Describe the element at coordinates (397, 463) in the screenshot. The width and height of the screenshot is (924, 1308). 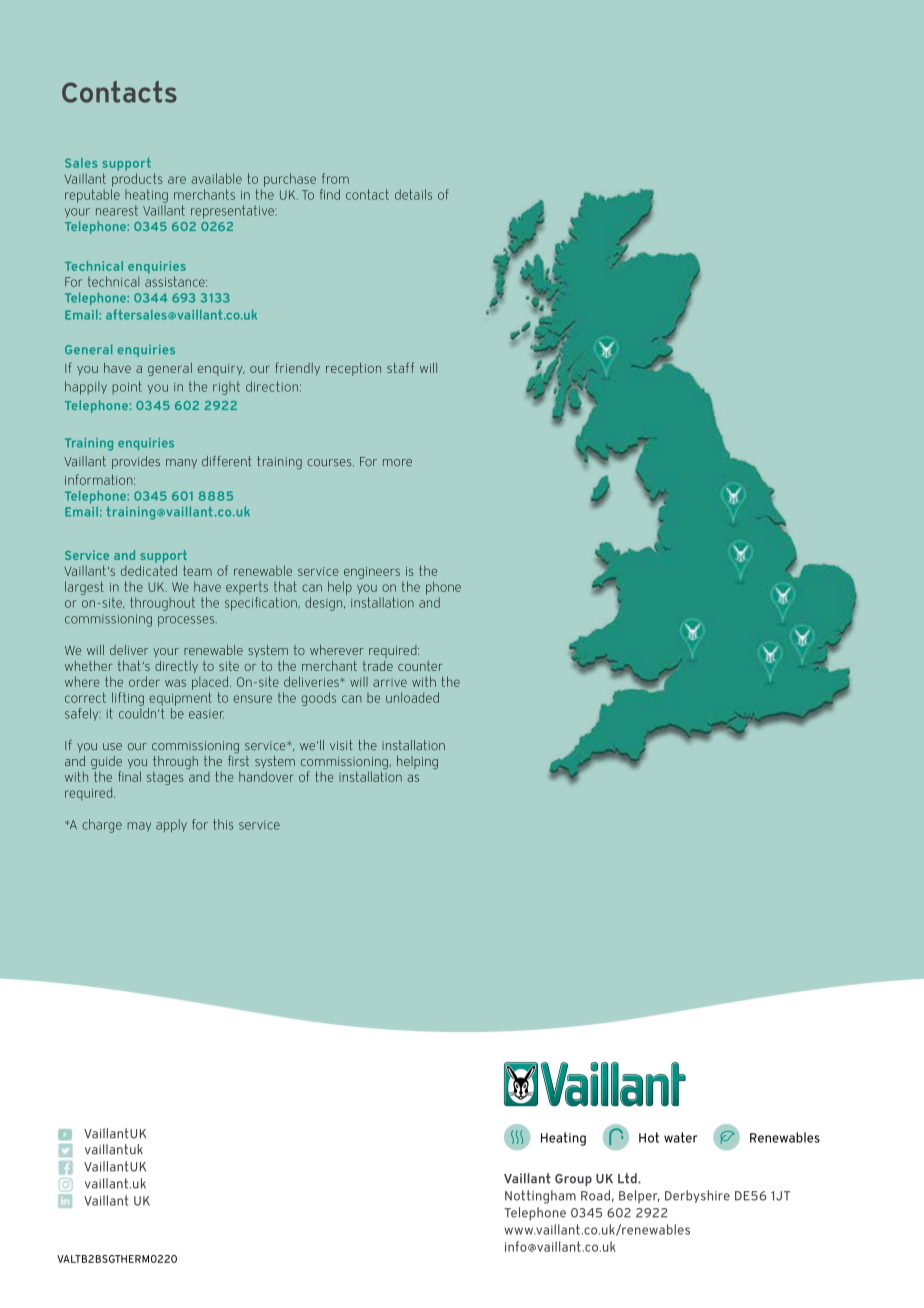
I see `more` at that location.
